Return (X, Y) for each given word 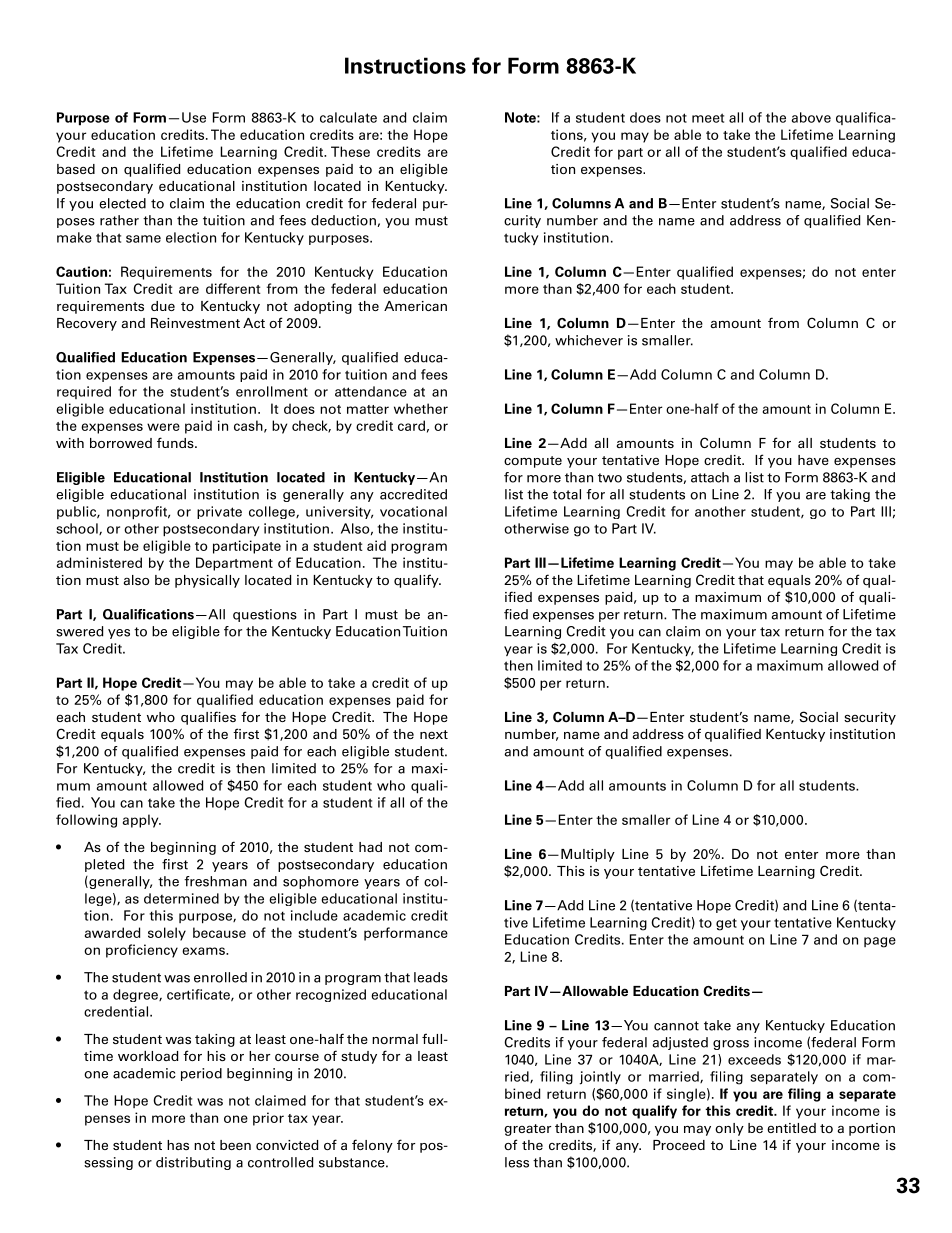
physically (207, 581)
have (813, 460)
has (178, 1145)
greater (527, 1130)
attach (710, 477)
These (350, 151)
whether (421, 408)
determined (181, 898)
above (811, 117)
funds (176, 442)
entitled (791, 1128)
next (434, 734)
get (726, 924)
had (370, 847)
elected (122, 203)
